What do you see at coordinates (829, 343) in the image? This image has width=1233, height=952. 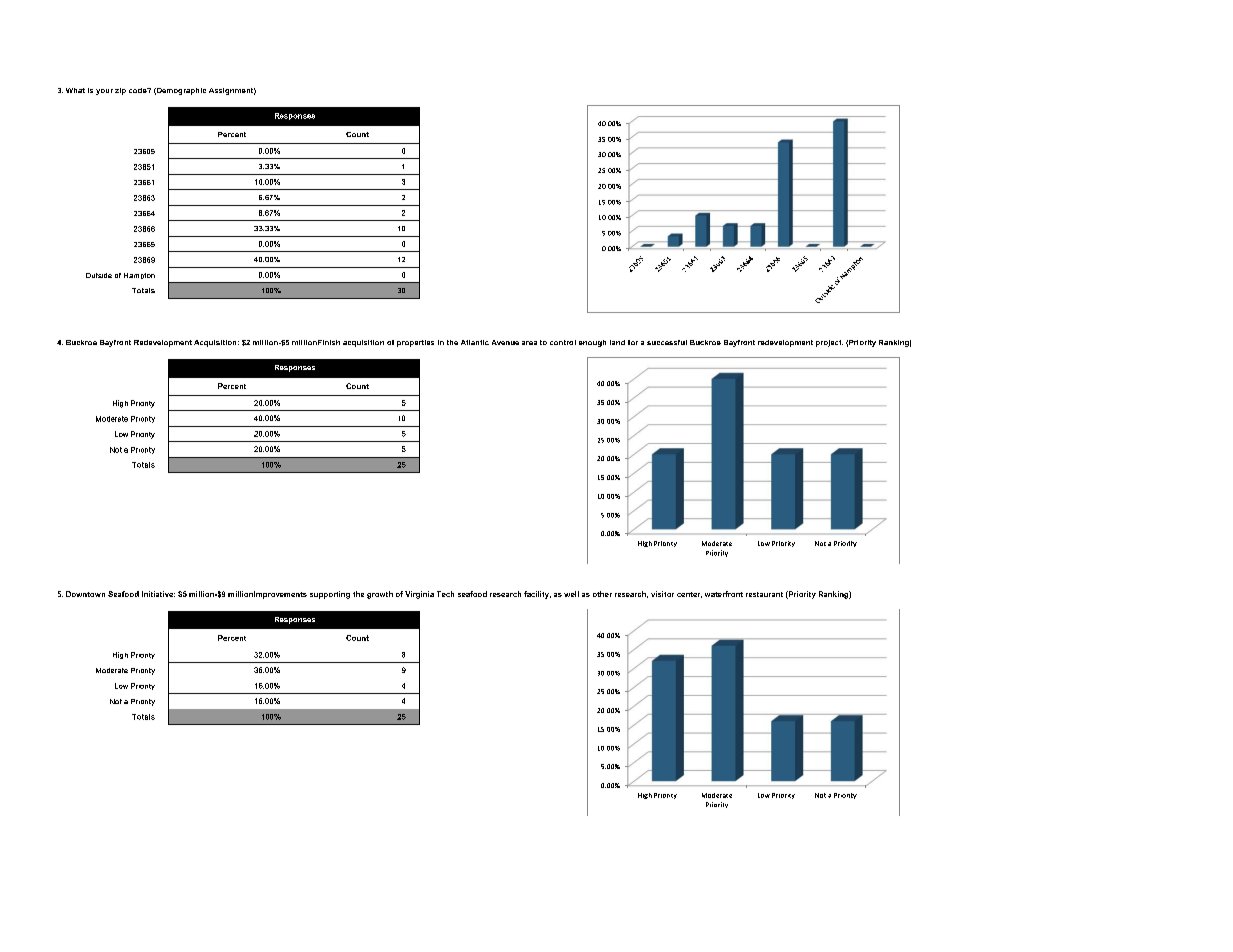 I see `project` at bounding box center [829, 343].
